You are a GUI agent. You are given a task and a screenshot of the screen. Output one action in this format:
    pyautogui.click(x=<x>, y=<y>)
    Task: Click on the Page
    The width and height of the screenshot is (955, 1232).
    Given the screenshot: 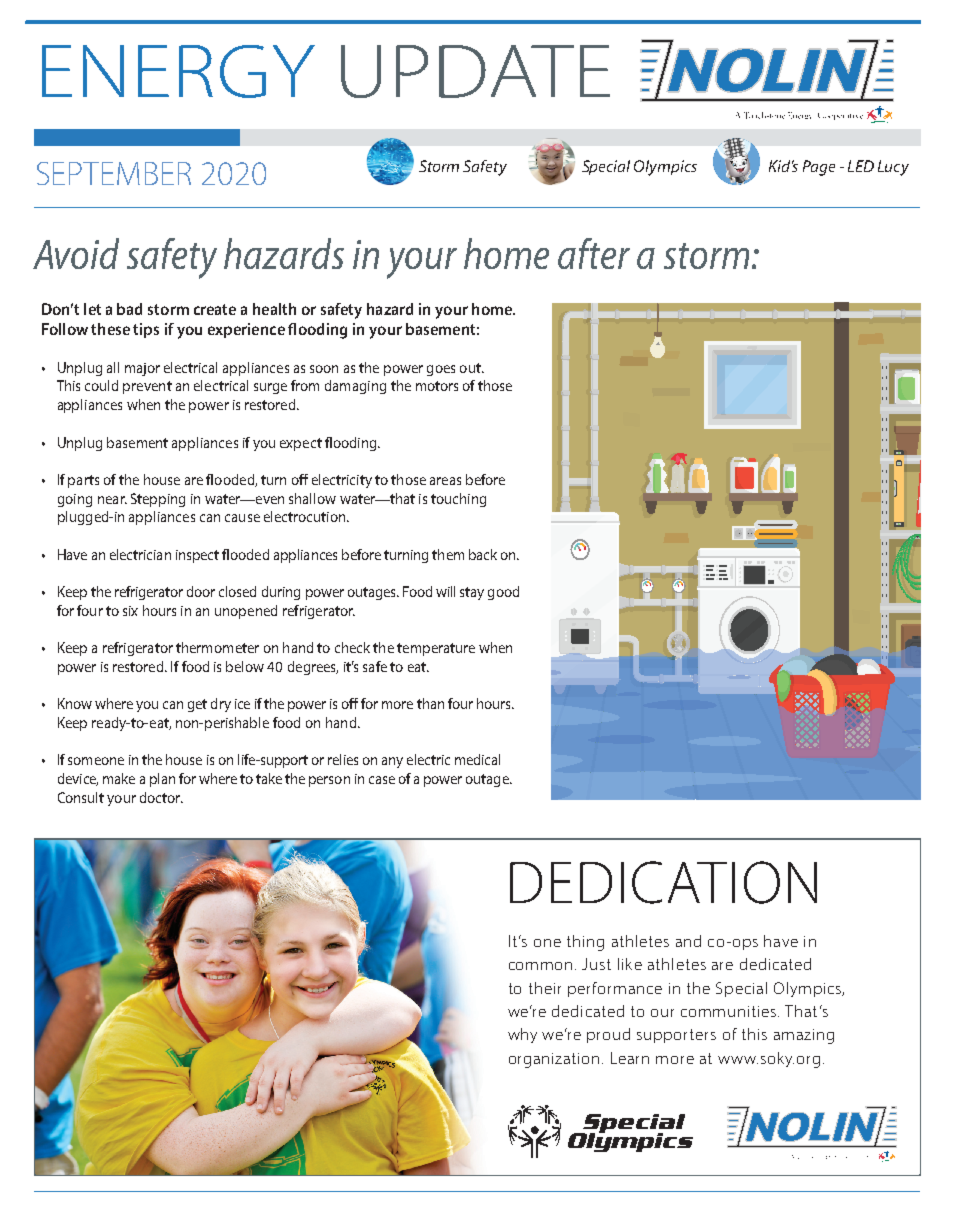 What is the action you would take?
    pyautogui.click(x=819, y=168)
